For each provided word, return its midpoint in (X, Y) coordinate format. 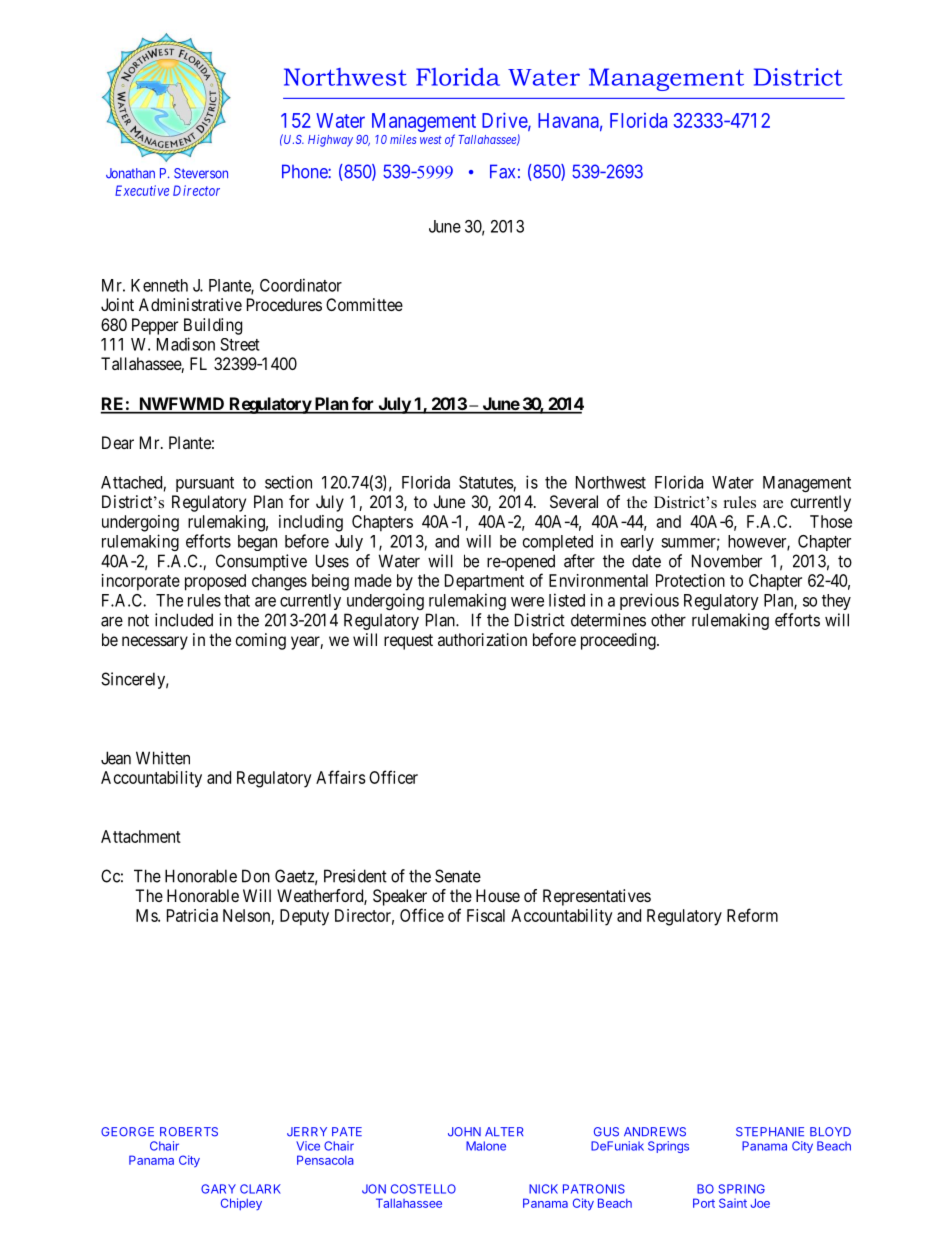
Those (831, 521)
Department (484, 582)
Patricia (192, 915)
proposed (215, 582)
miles (403, 139)
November (727, 561)
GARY (218, 1189)
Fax (502, 171)
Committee (364, 304)
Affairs (341, 777)
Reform (752, 915)
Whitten (163, 758)
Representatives (597, 897)
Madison (186, 344)
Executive (142, 190)
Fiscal (486, 915)
